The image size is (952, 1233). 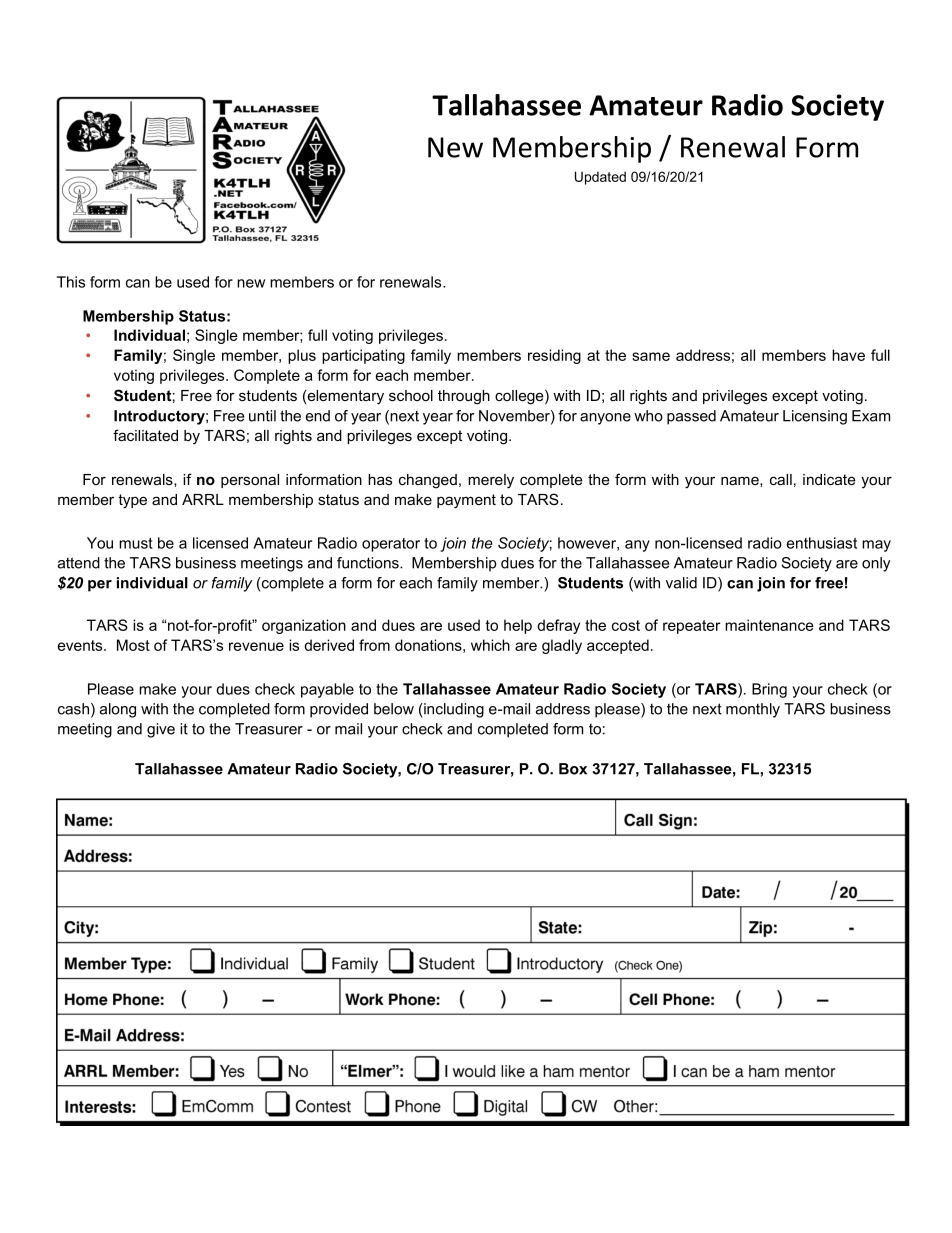 I want to click on used, so click(x=193, y=282).
